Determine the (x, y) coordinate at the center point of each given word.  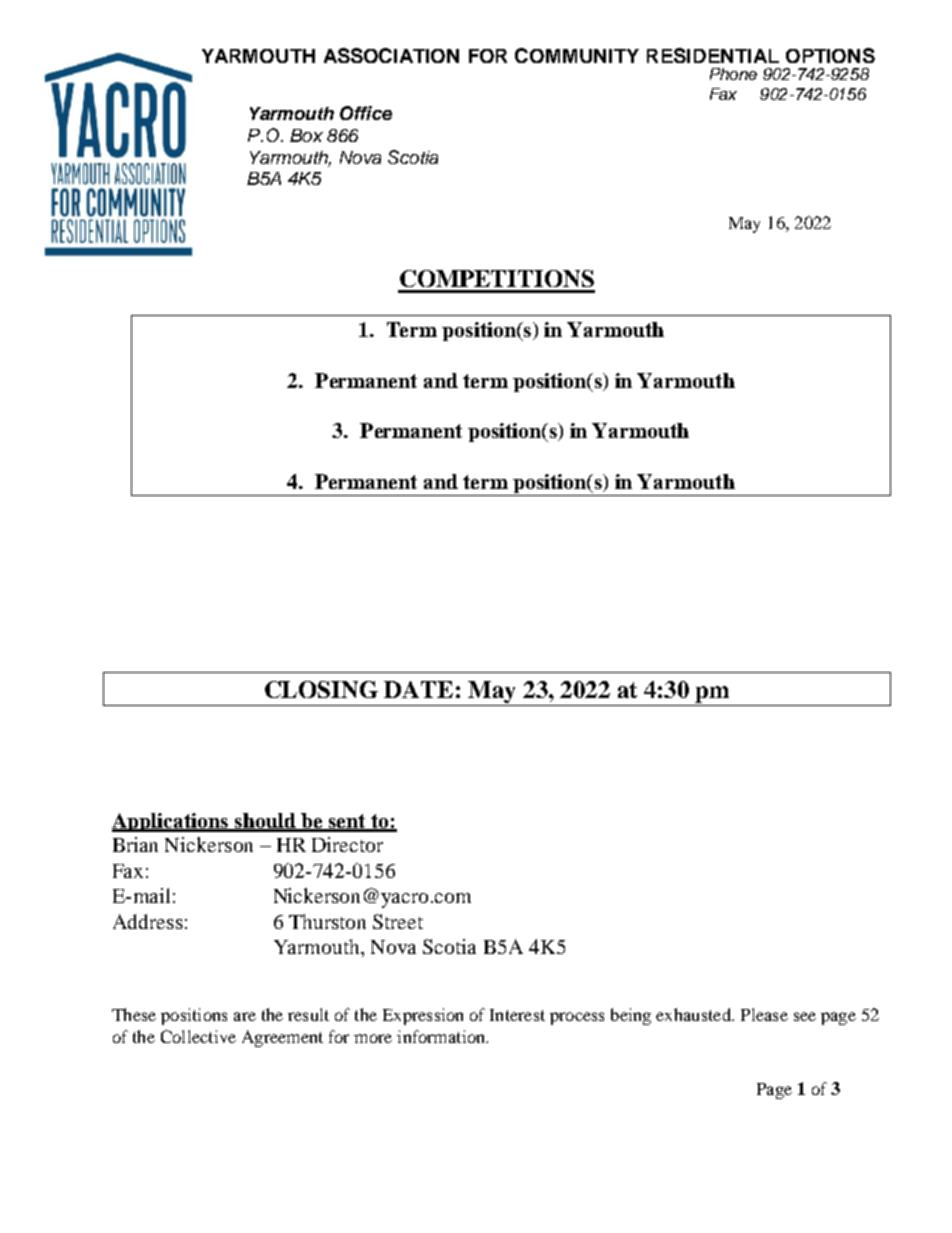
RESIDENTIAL (713, 55)
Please (764, 1014)
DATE (418, 689)
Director (347, 844)
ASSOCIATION (391, 55)
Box (306, 135)
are (245, 1016)
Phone (733, 74)
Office (366, 113)
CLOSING (321, 689)
